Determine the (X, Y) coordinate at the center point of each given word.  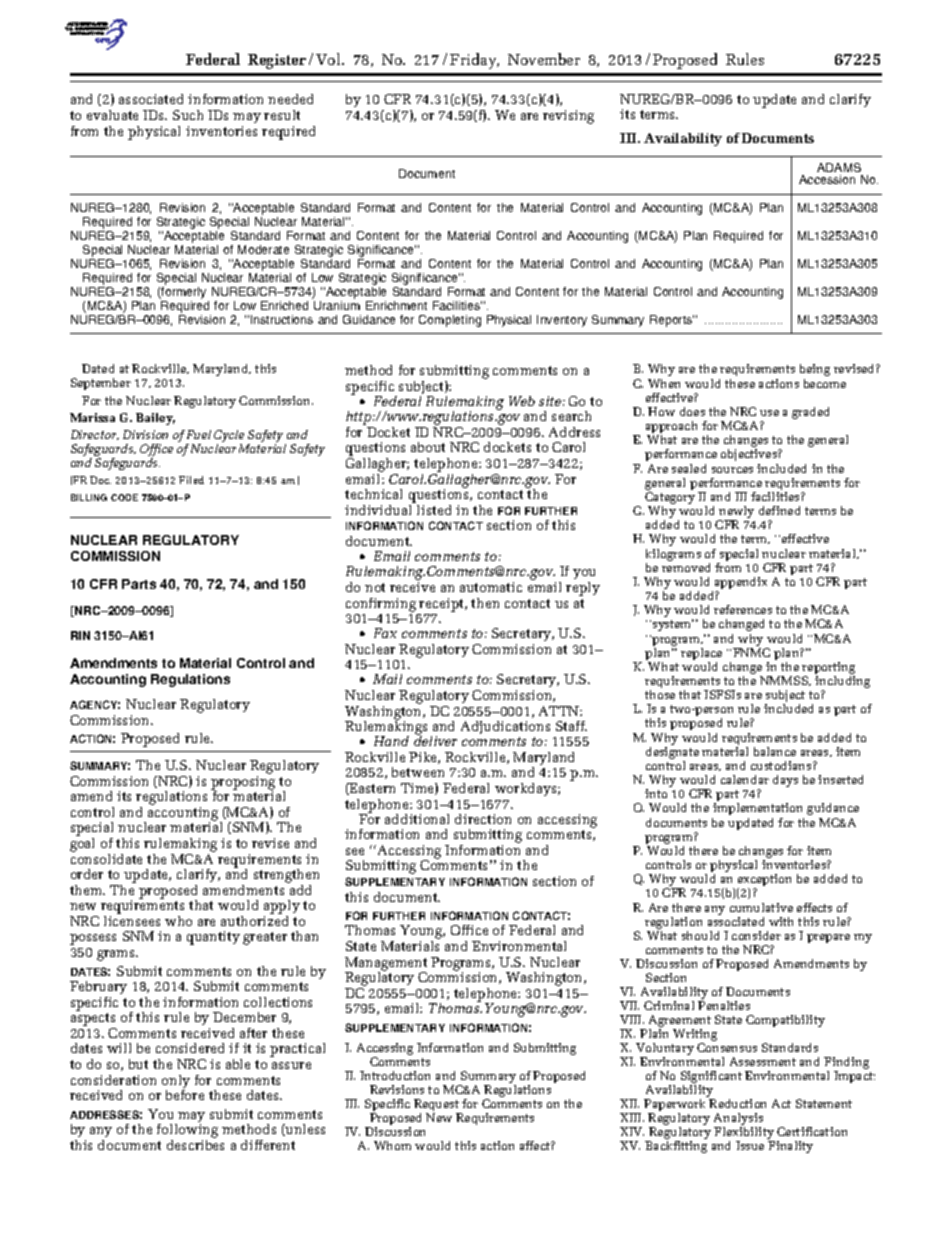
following (187, 1132)
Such (188, 115)
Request (438, 1106)
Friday (474, 61)
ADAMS (839, 167)
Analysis (738, 1120)
